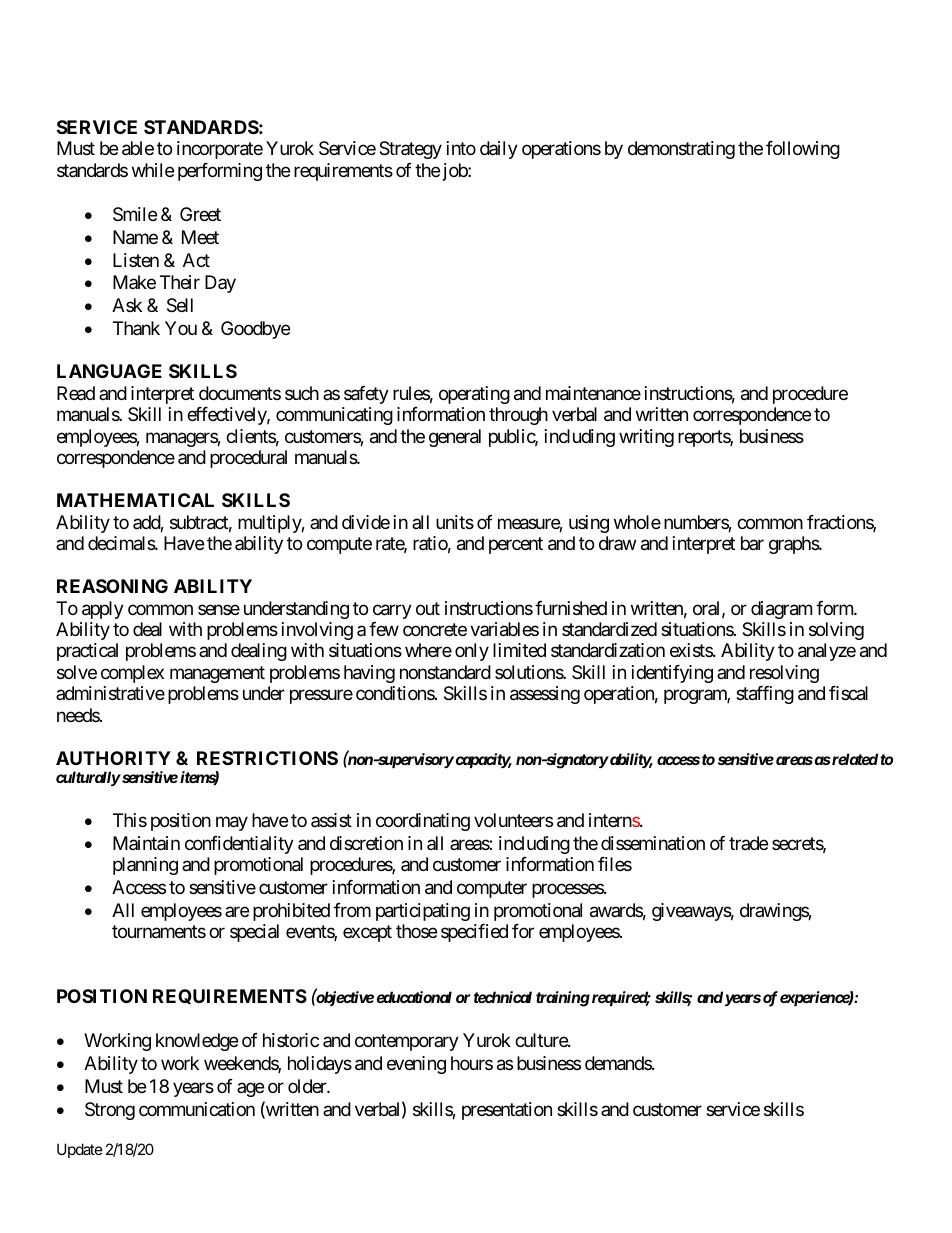 The image size is (952, 1233). I want to click on planning, so click(145, 866).
